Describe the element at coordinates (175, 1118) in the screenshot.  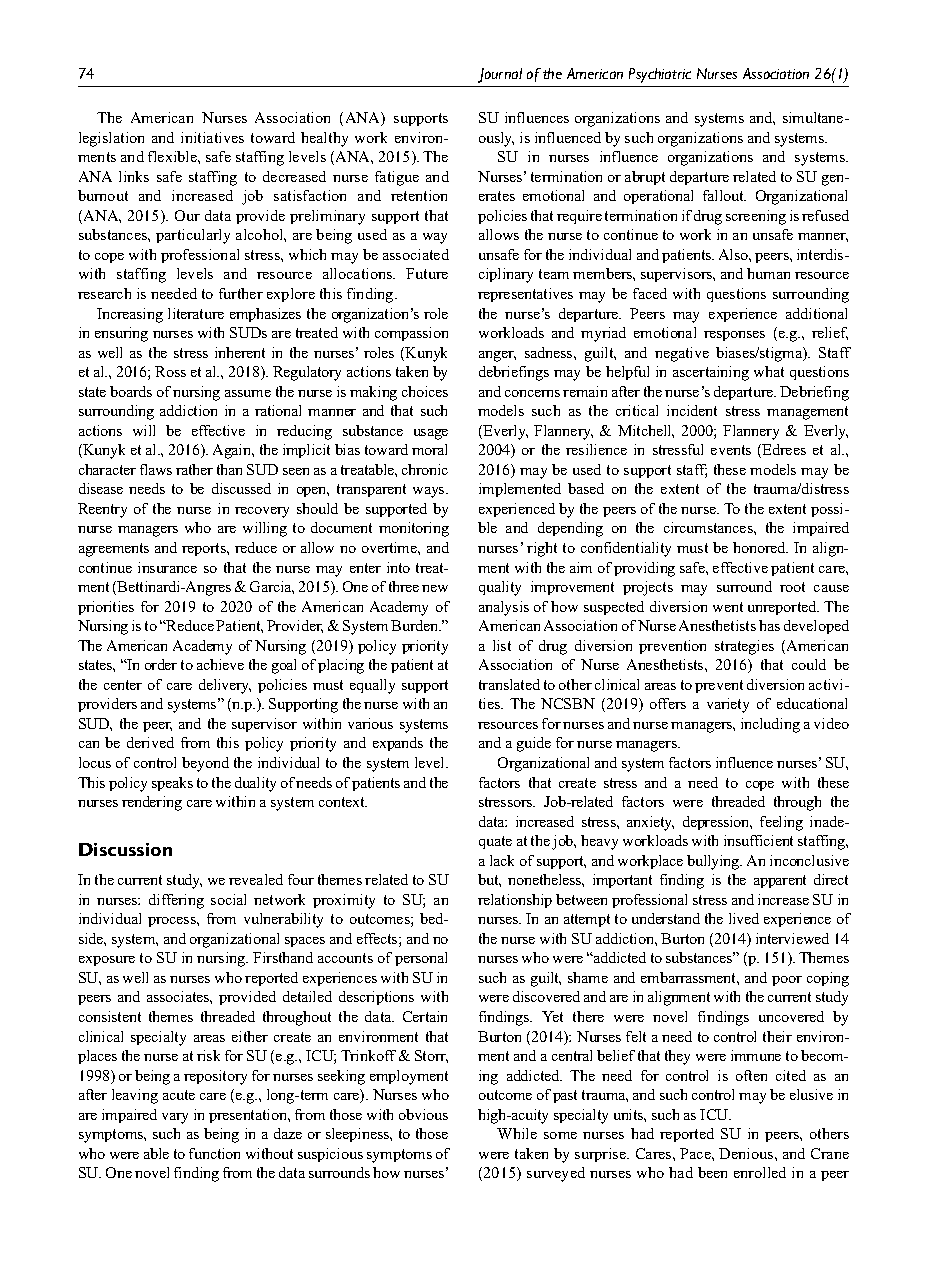
I see `vary` at that location.
